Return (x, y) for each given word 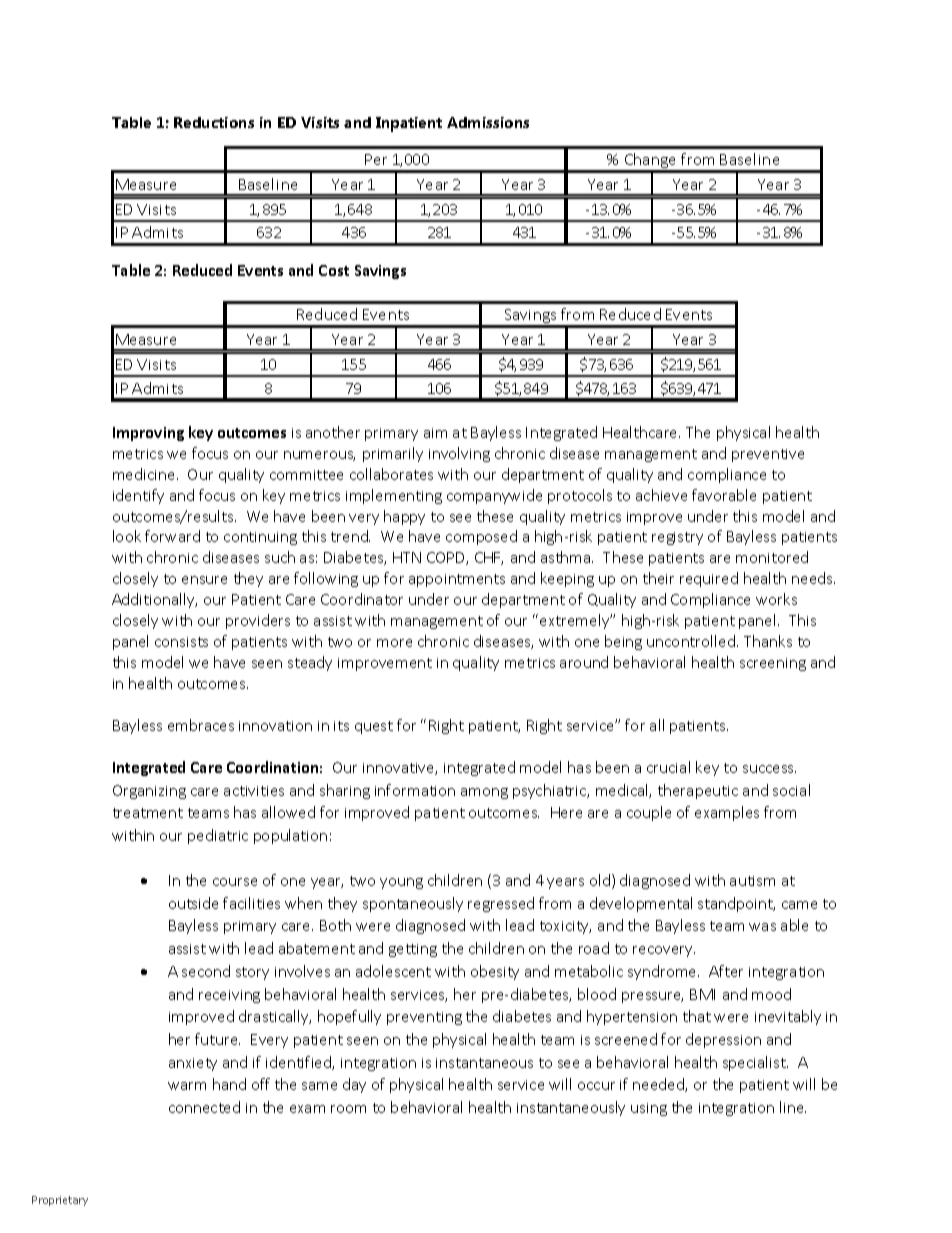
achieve (661, 495)
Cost (334, 270)
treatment (148, 813)
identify (138, 496)
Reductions (214, 122)
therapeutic (698, 791)
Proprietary (60, 1201)
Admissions (488, 122)
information (415, 790)
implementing (394, 496)
